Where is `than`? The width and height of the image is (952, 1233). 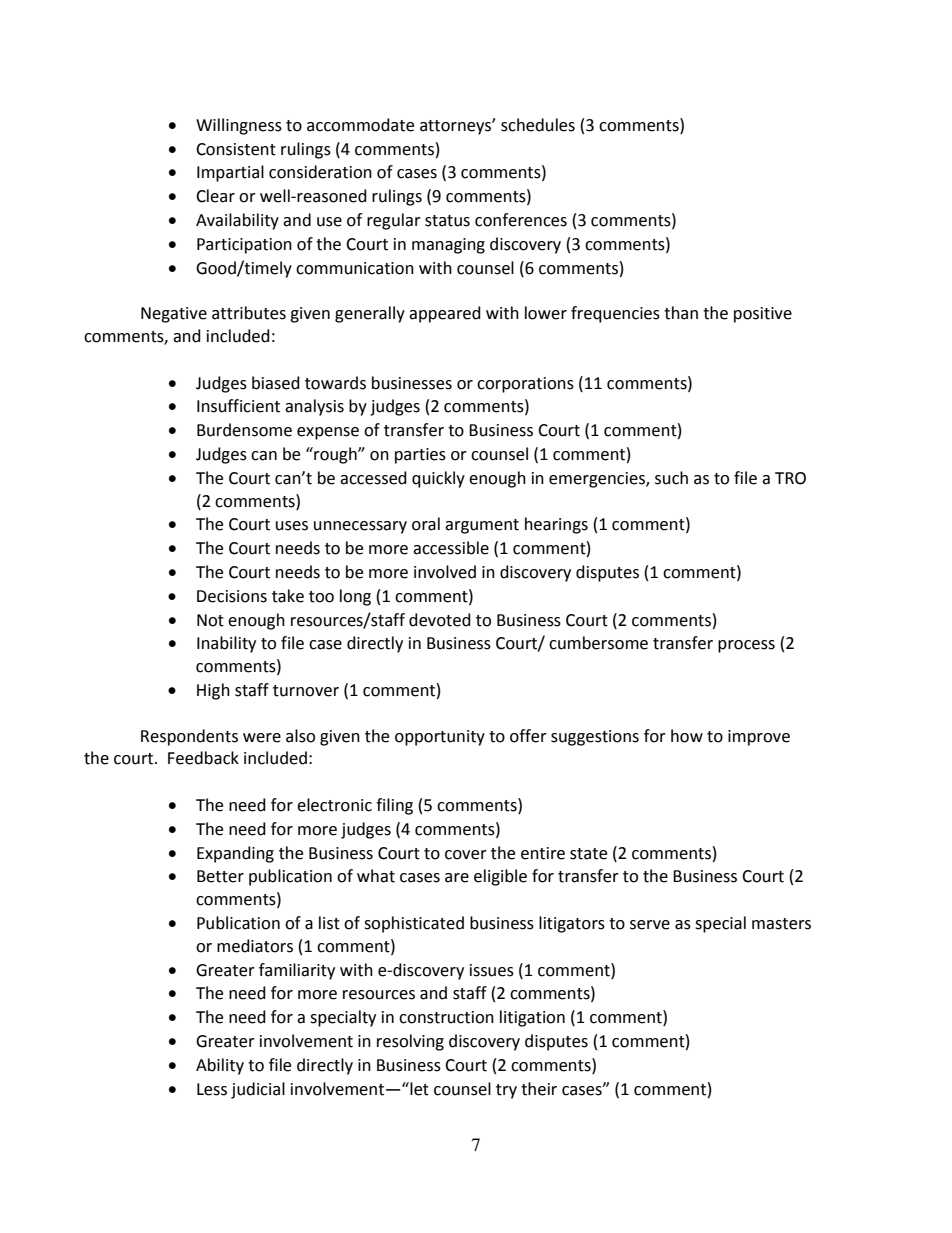
than is located at coordinates (681, 313).
